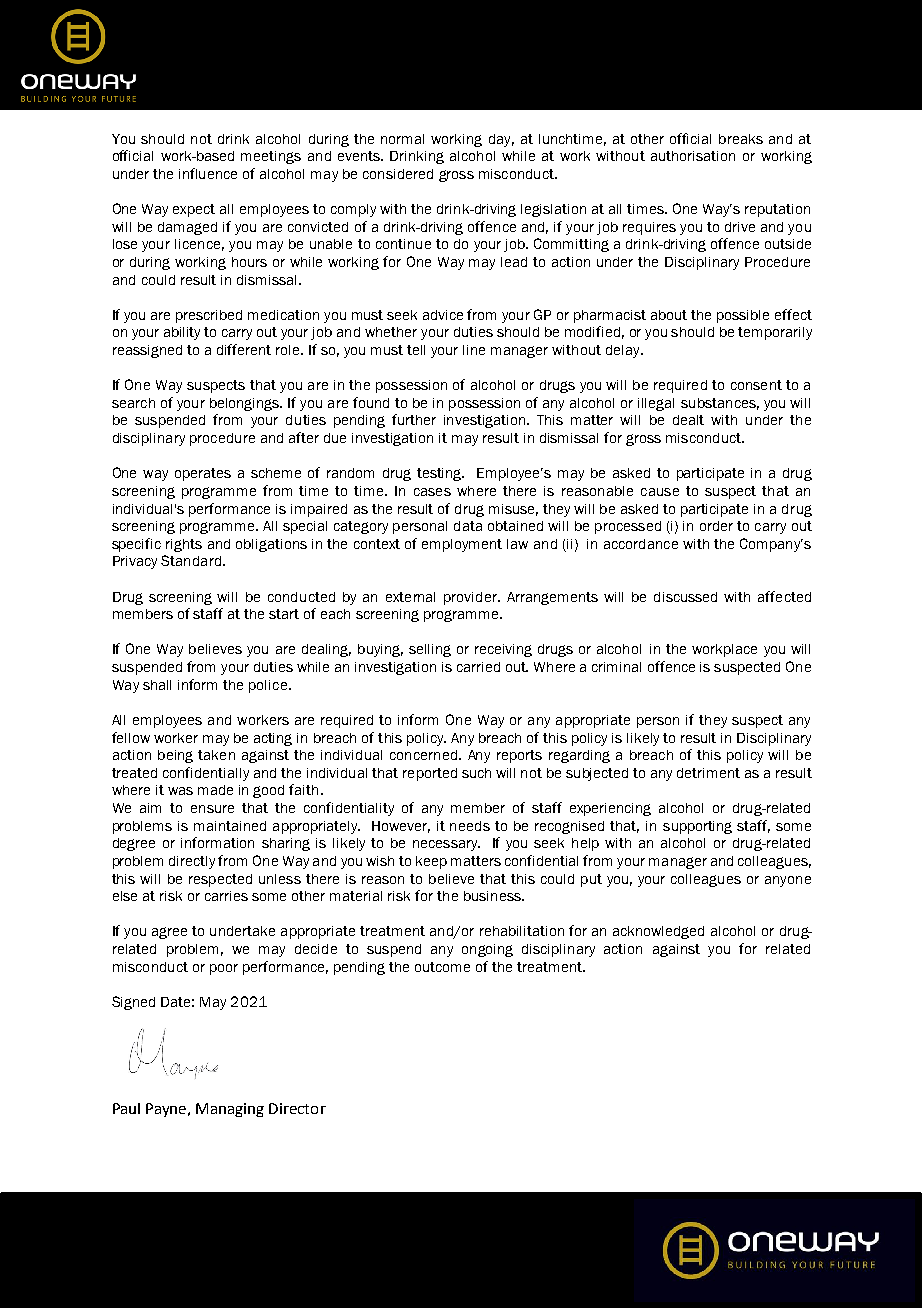  What do you see at coordinates (203, 474) in the page?
I see `operates` at bounding box center [203, 474].
